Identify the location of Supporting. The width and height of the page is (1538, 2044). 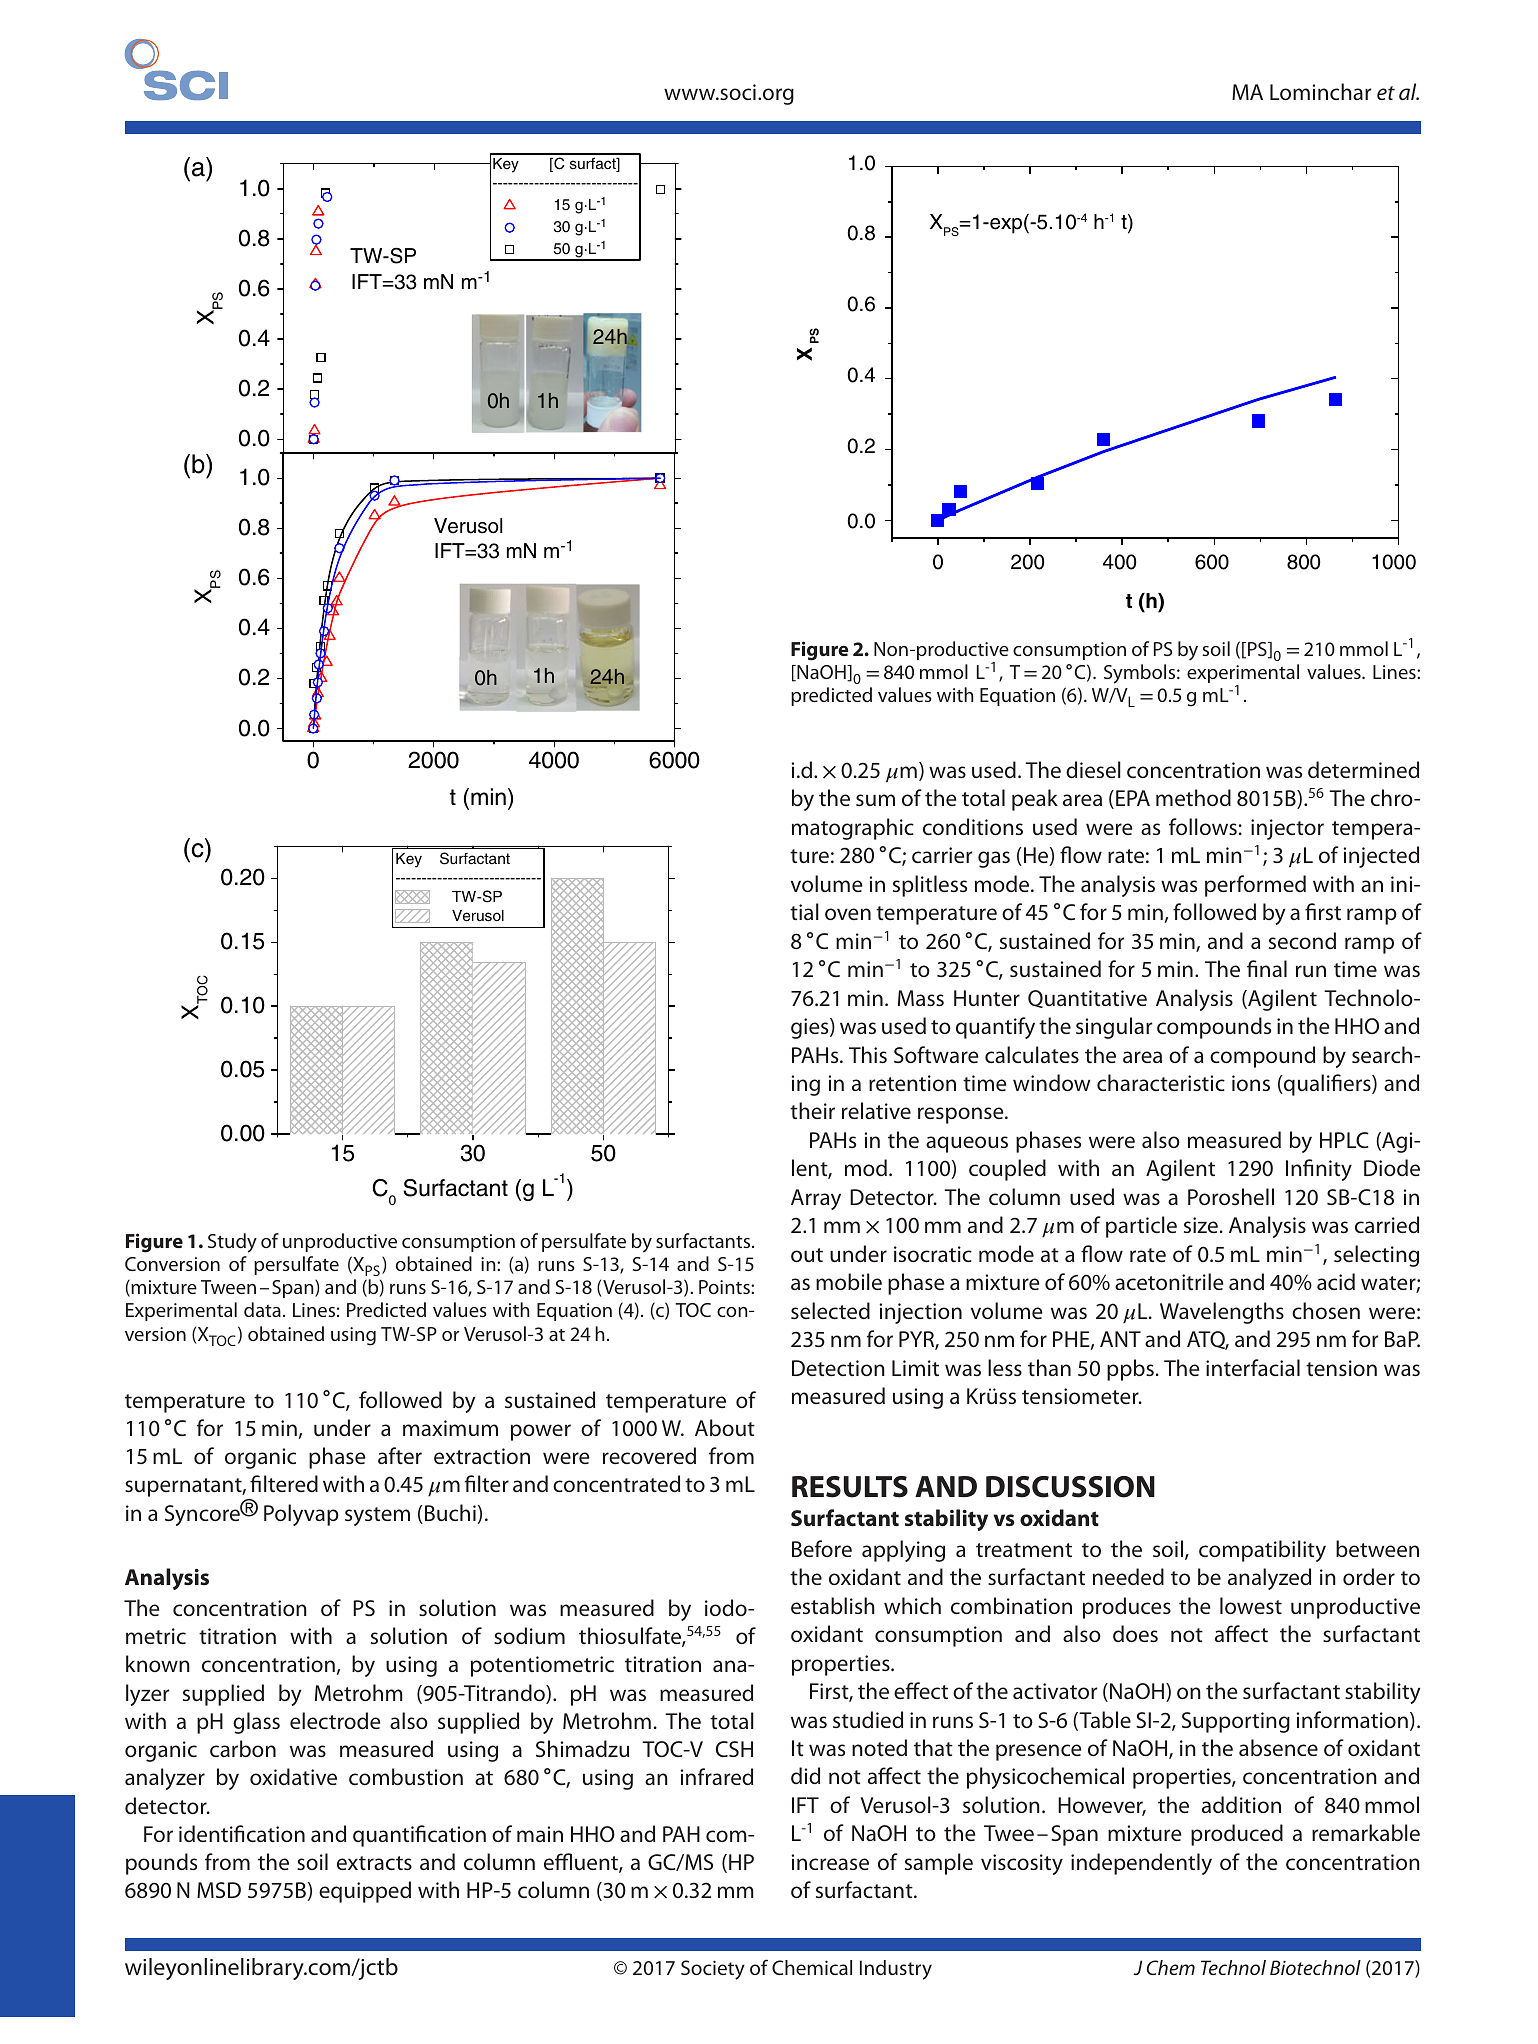
(1236, 1722).
